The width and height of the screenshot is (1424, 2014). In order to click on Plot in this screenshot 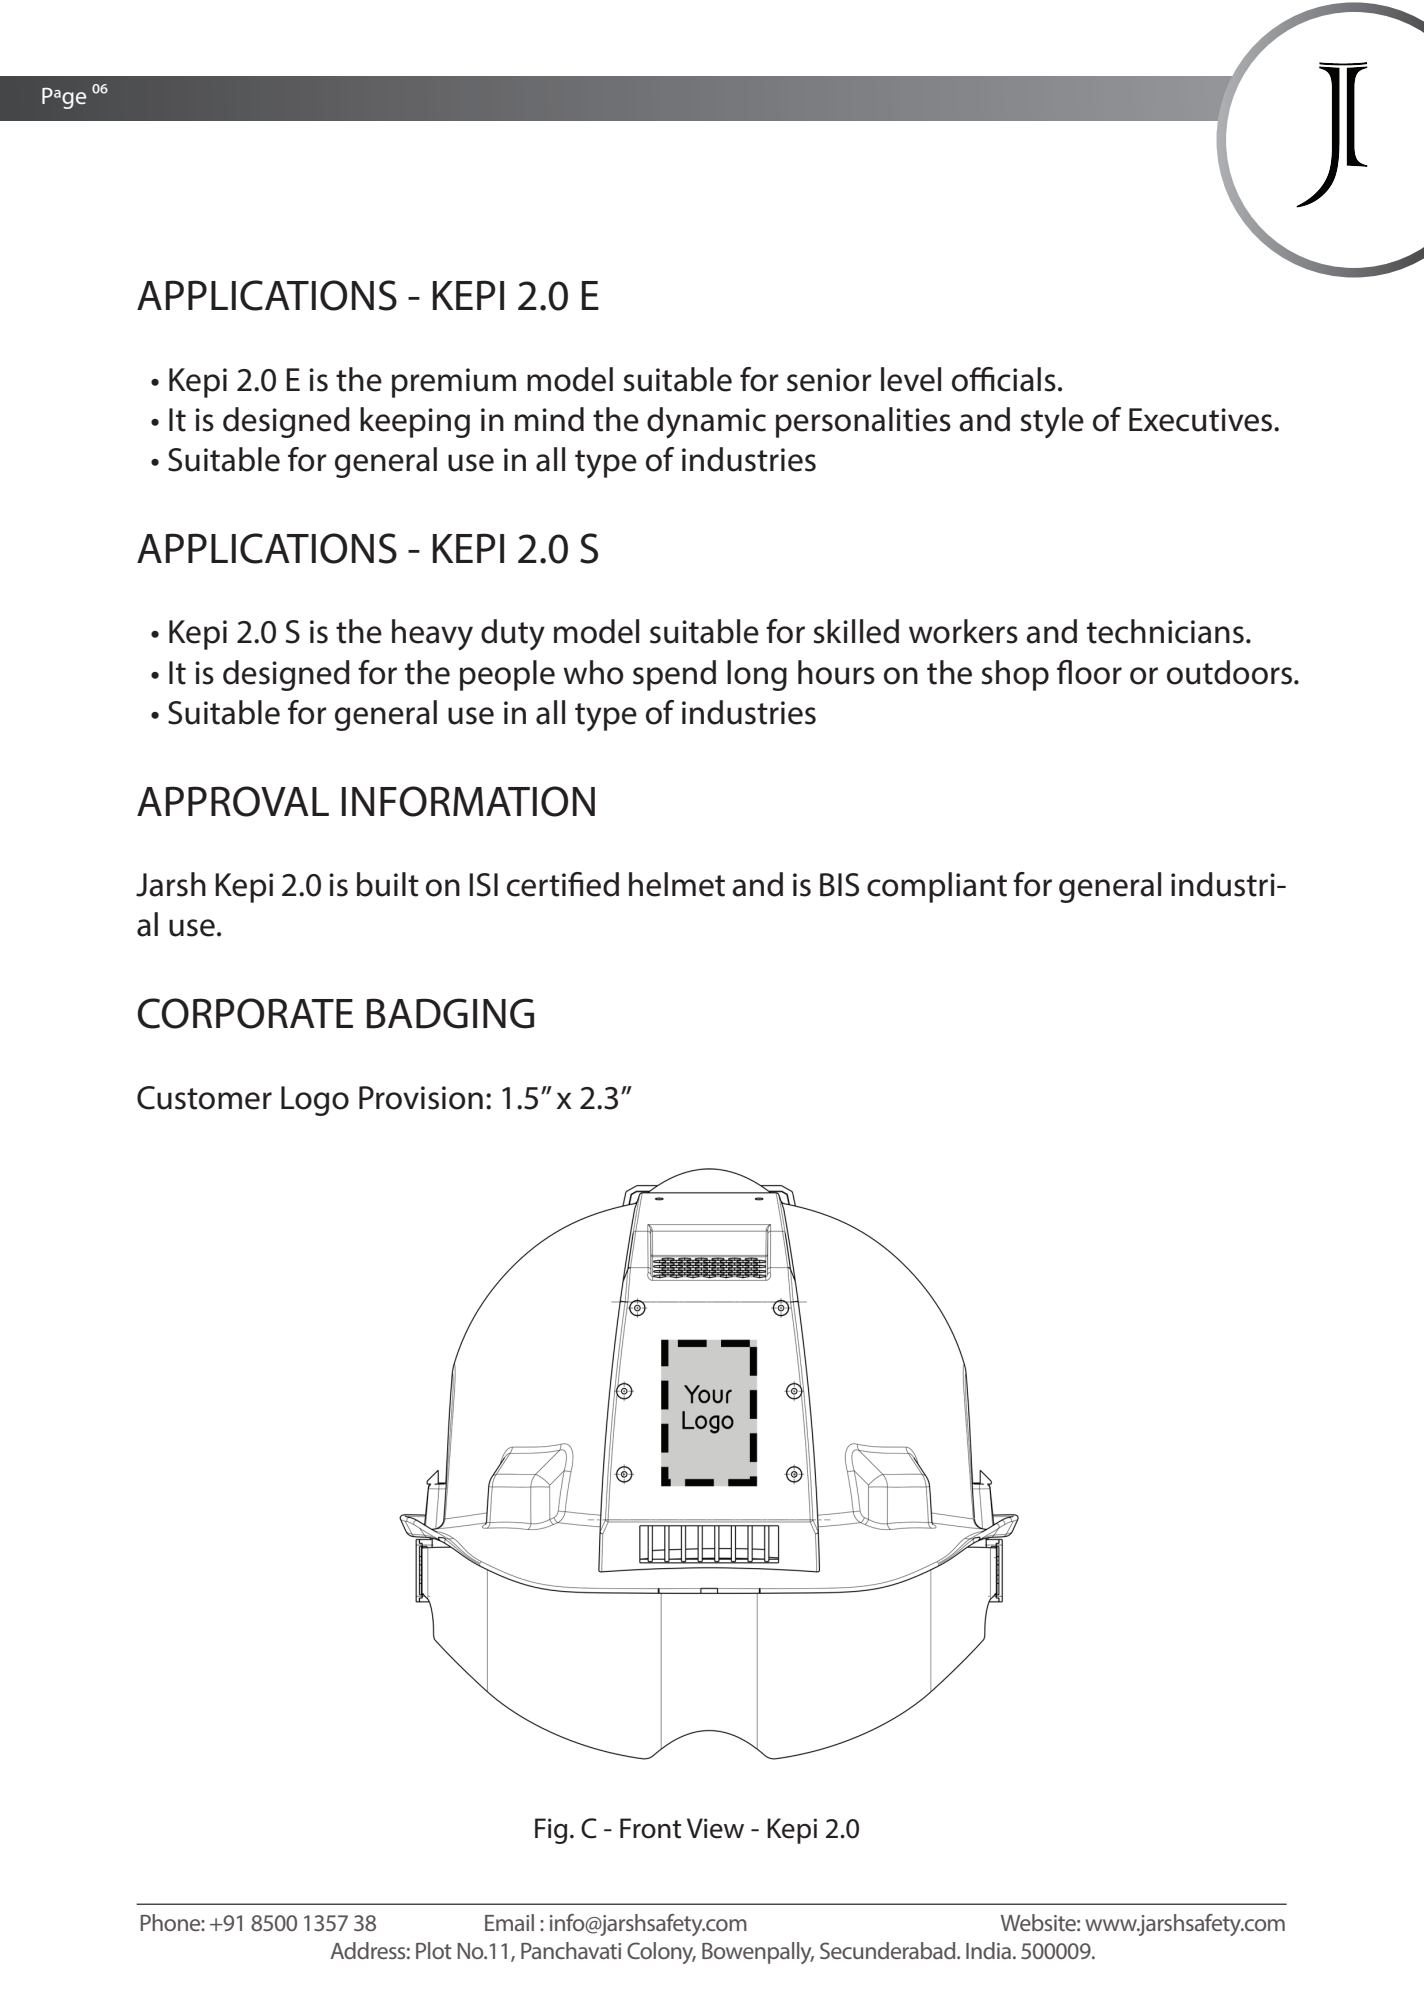, I will do `click(434, 1950)`.
